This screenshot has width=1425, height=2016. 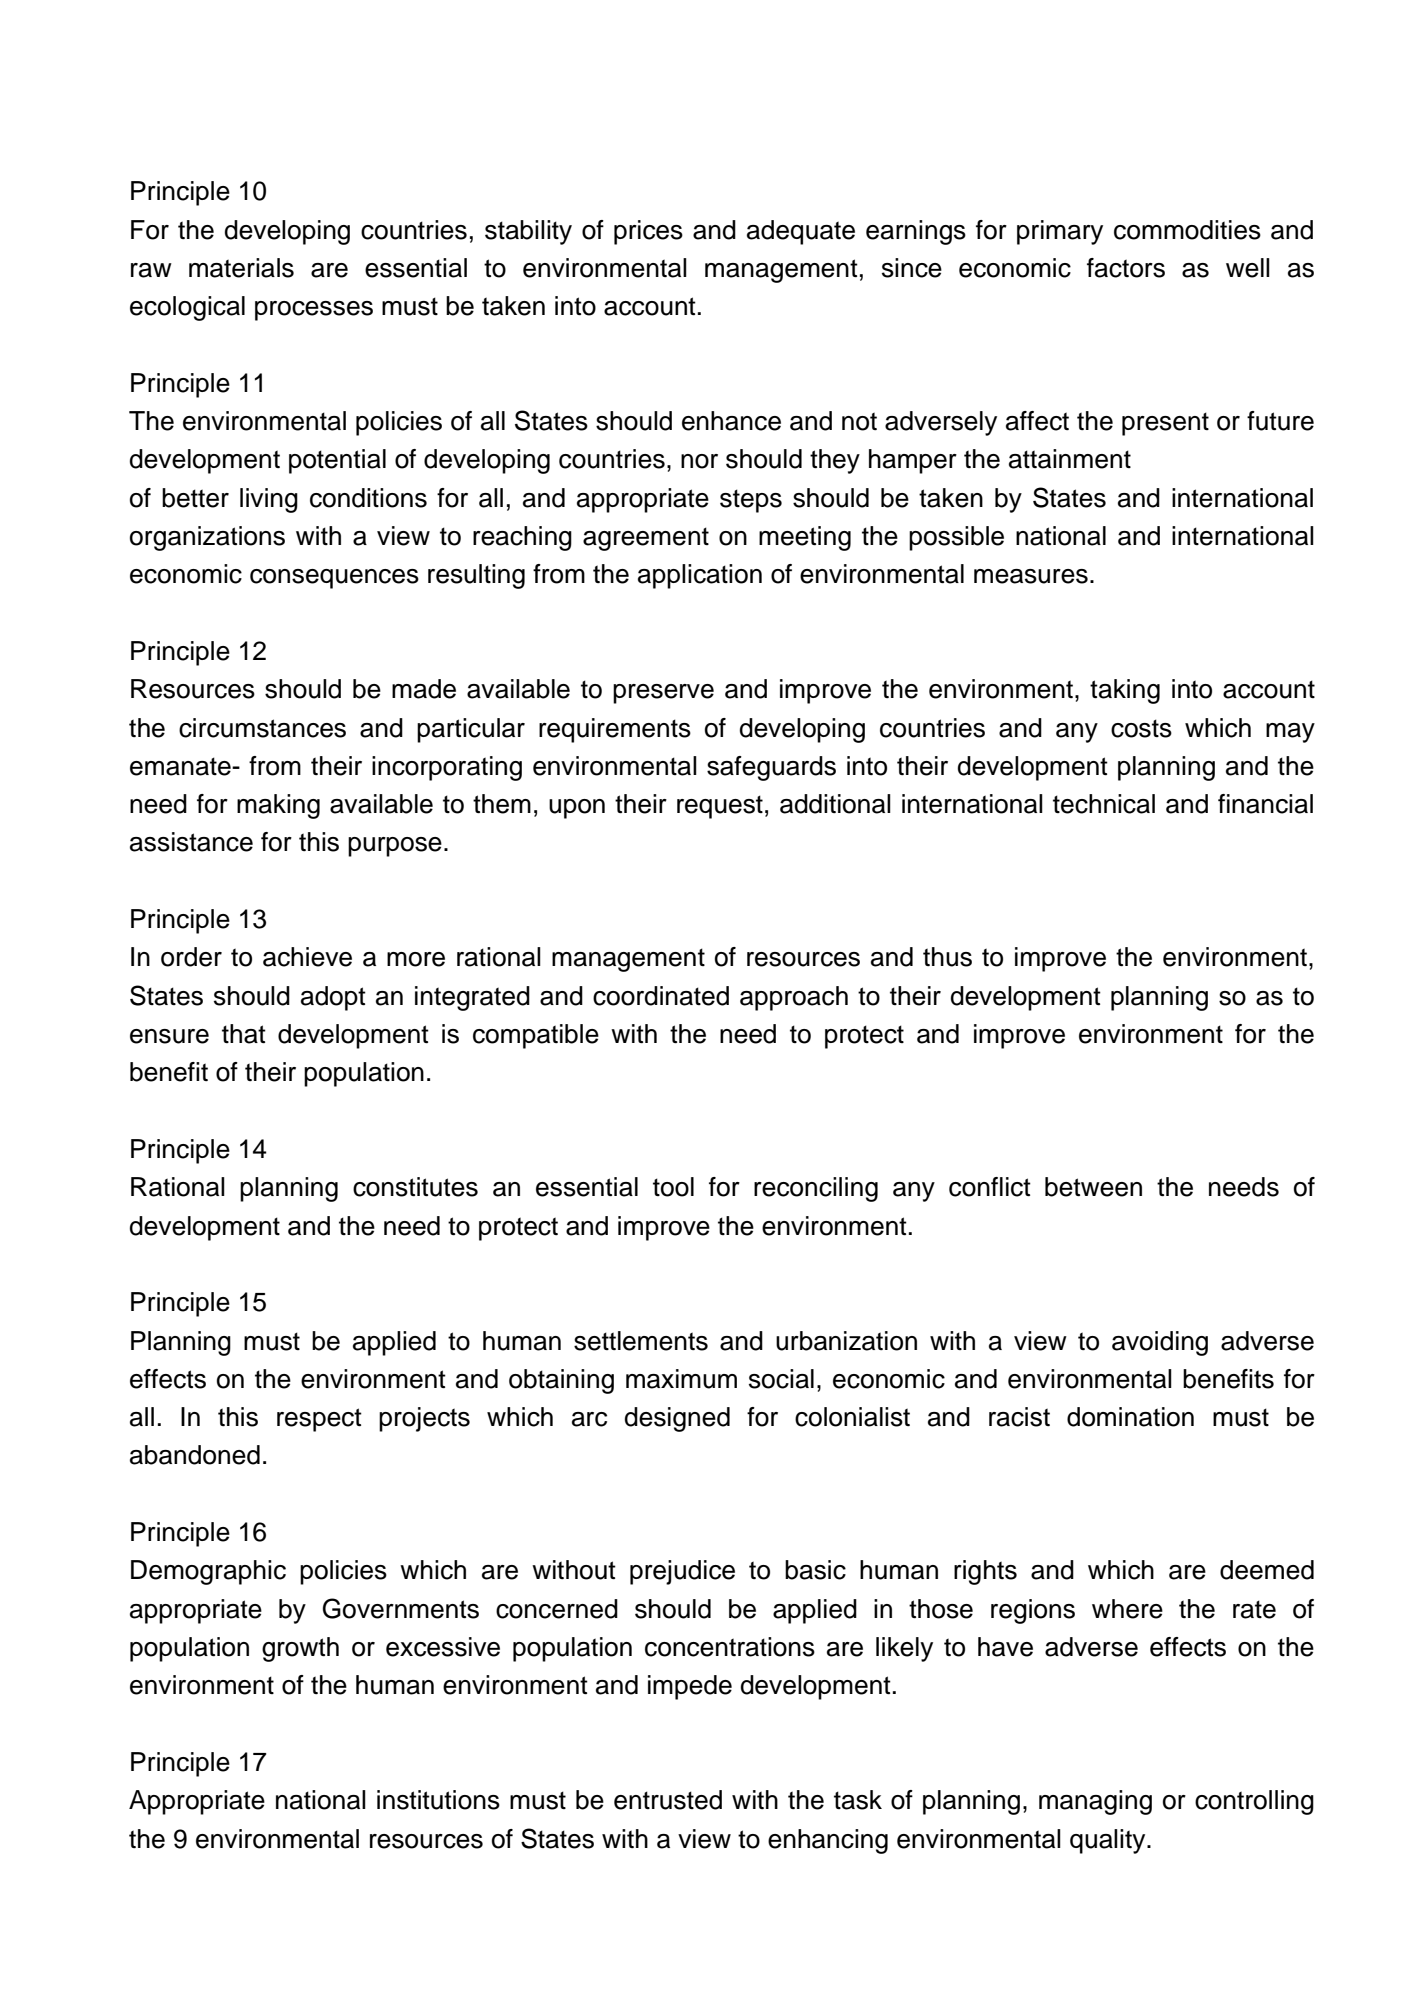 I want to click on prices, so click(x=648, y=232).
